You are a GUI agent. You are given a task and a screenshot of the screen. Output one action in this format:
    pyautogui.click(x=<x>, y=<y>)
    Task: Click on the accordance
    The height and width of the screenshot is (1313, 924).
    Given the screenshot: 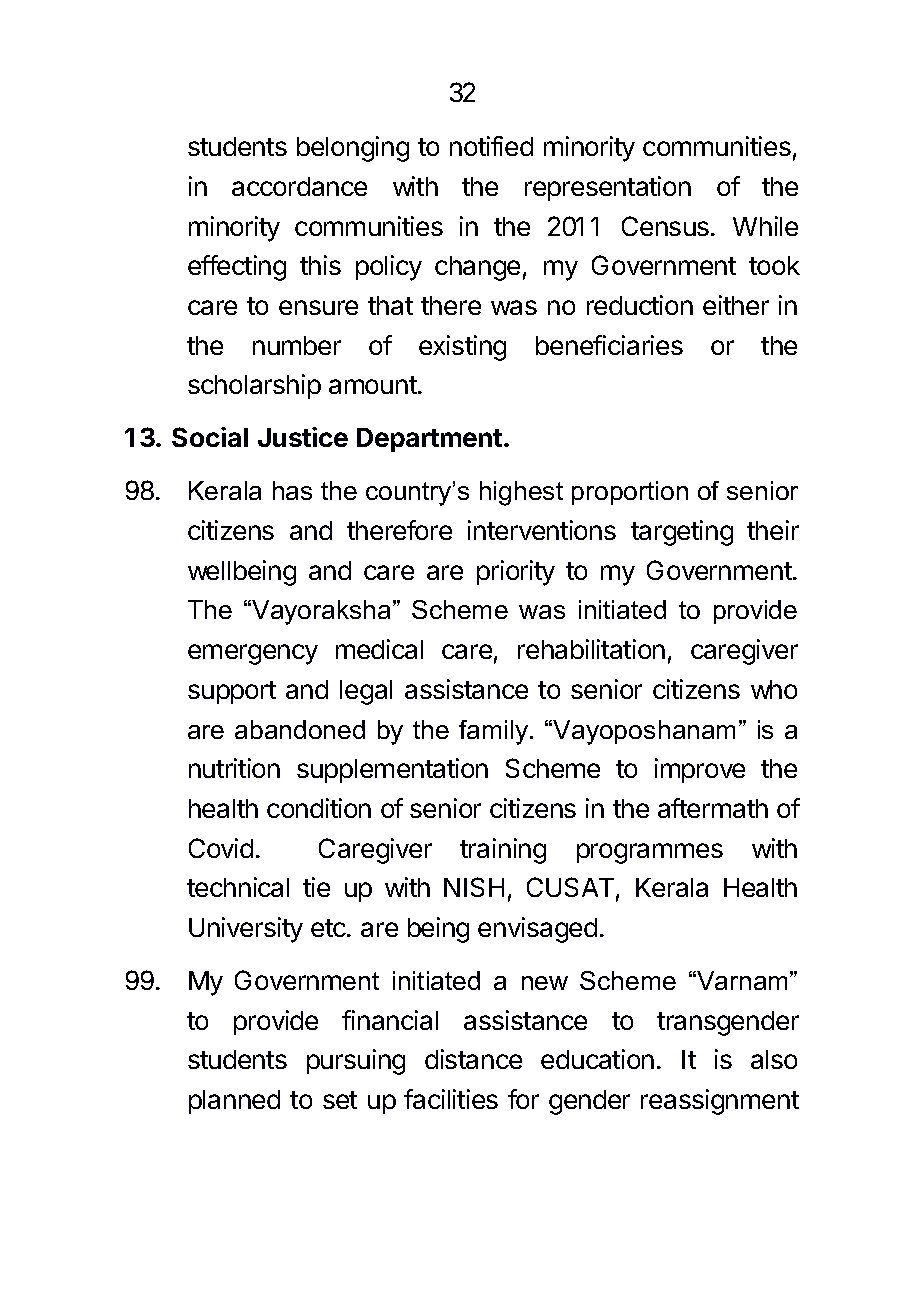 What is the action you would take?
    pyautogui.click(x=299, y=186)
